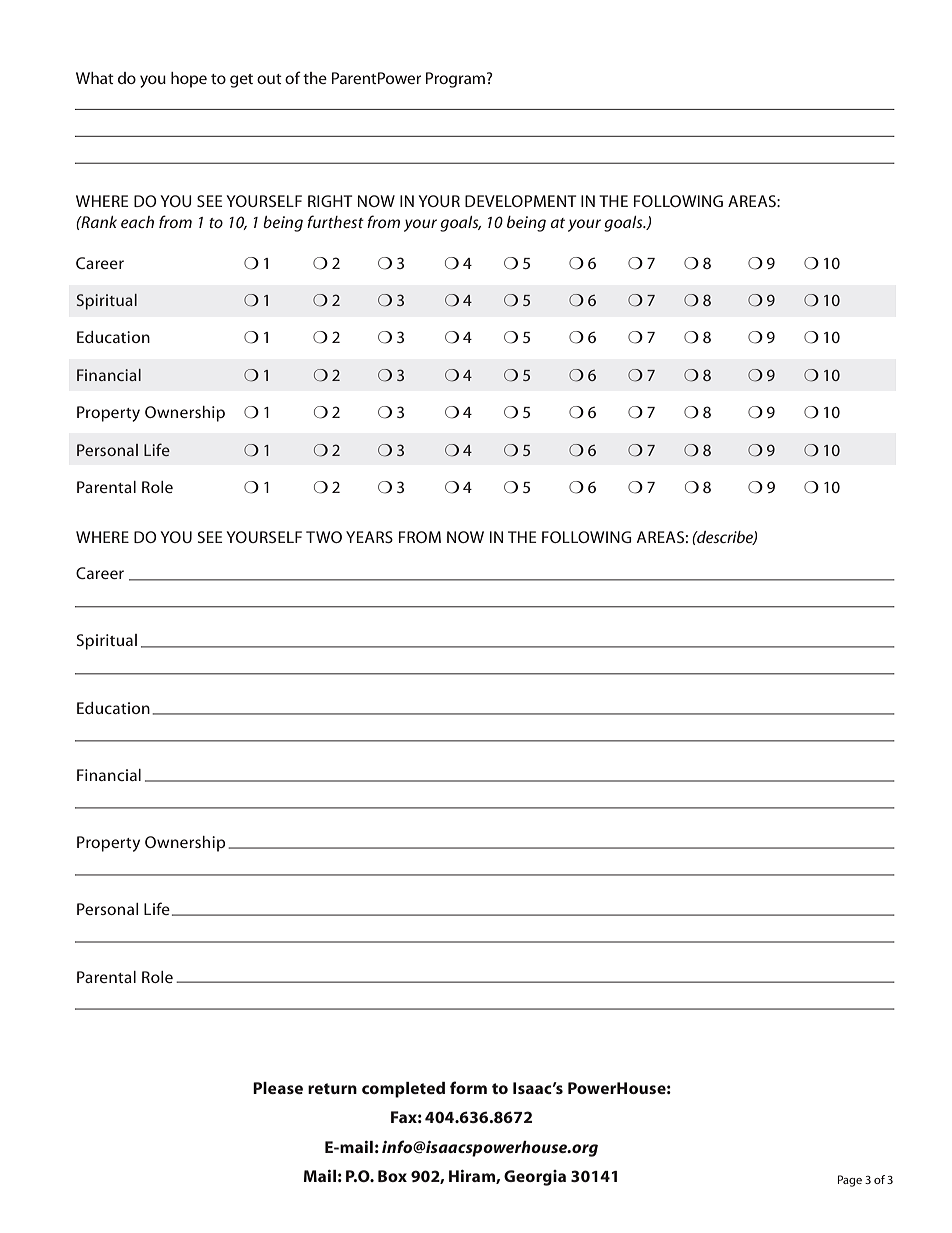 This document has height=1233, width=952. I want to click on YEARS, so click(369, 537).
